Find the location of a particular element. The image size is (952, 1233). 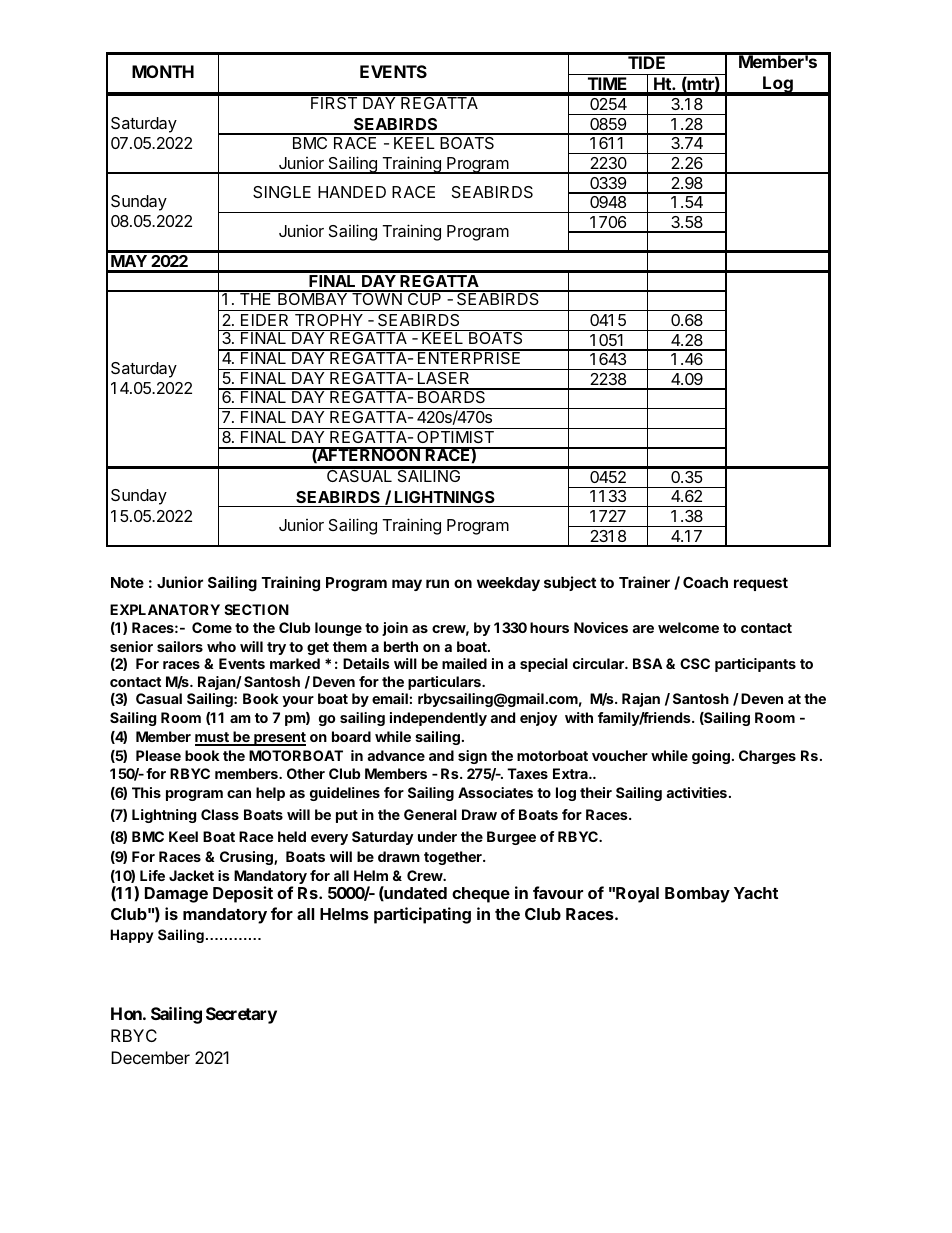

Yacht is located at coordinates (756, 893).
